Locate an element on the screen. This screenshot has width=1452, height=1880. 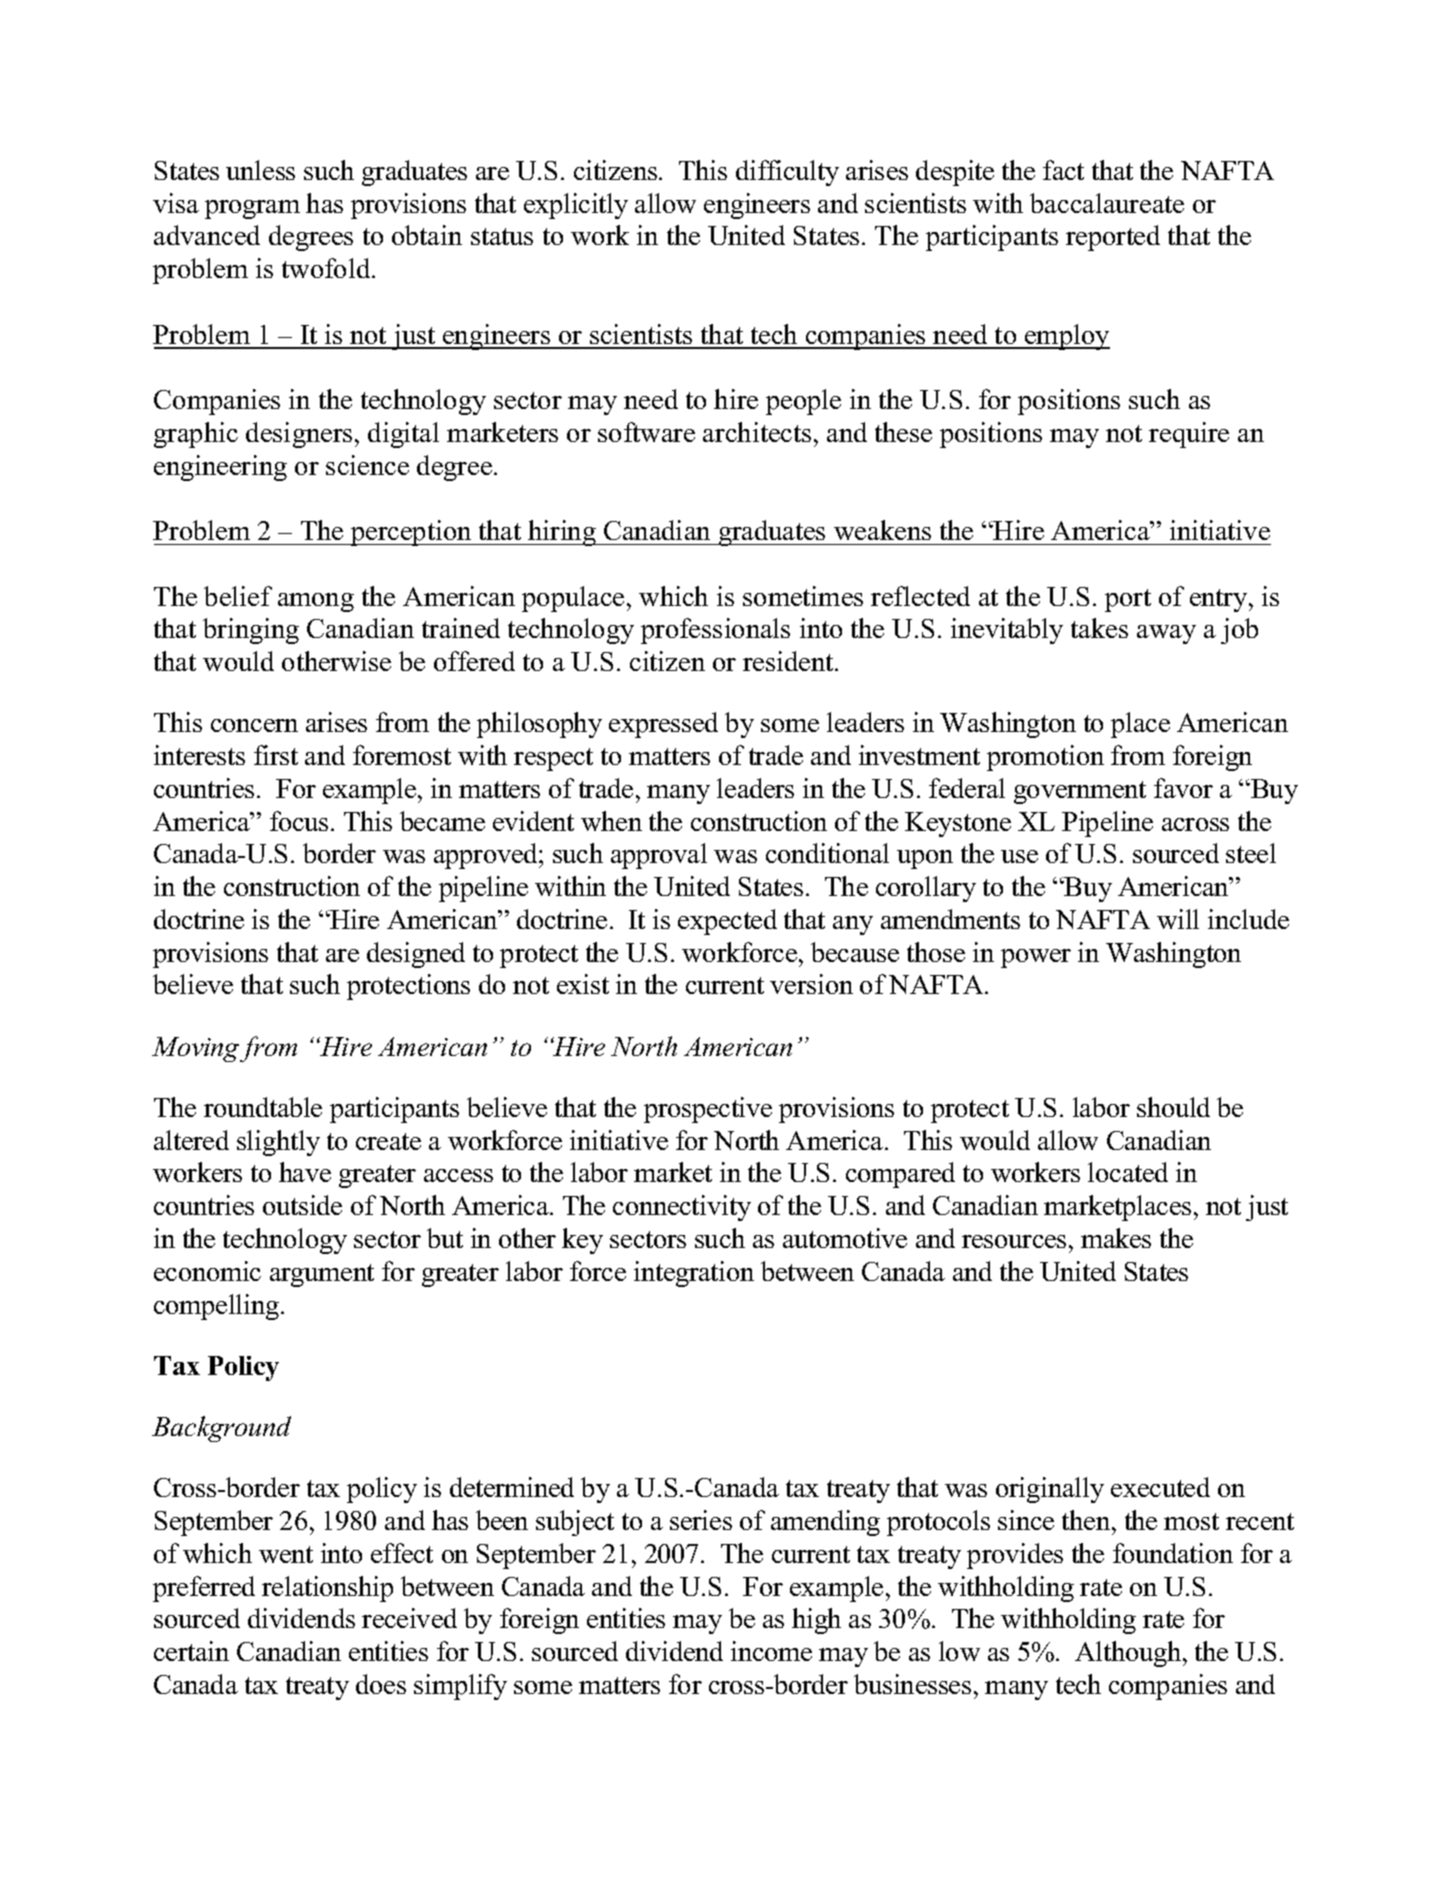
takes is located at coordinates (1099, 628).
